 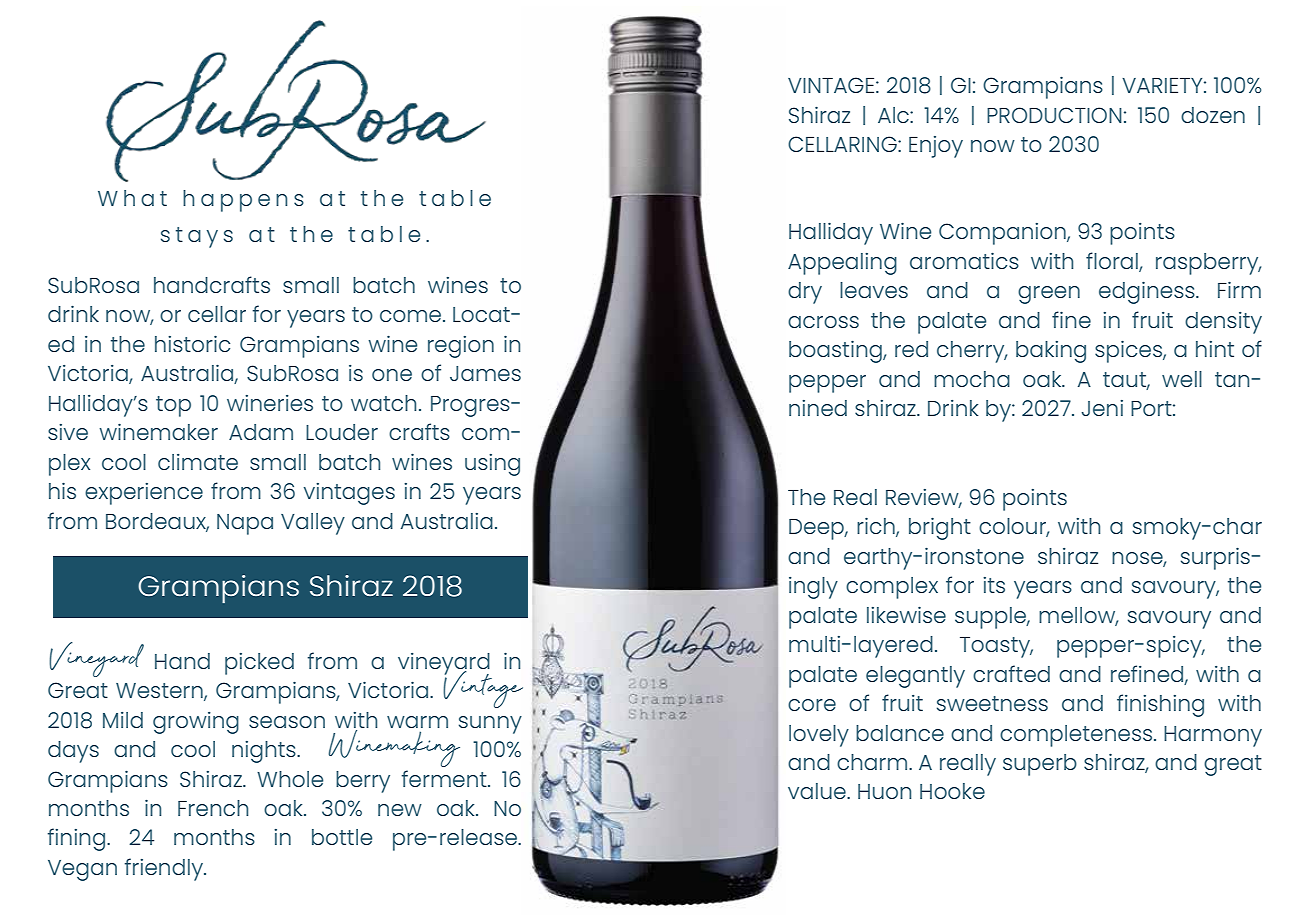 I want to click on bright, so click(x=940, y=528).
